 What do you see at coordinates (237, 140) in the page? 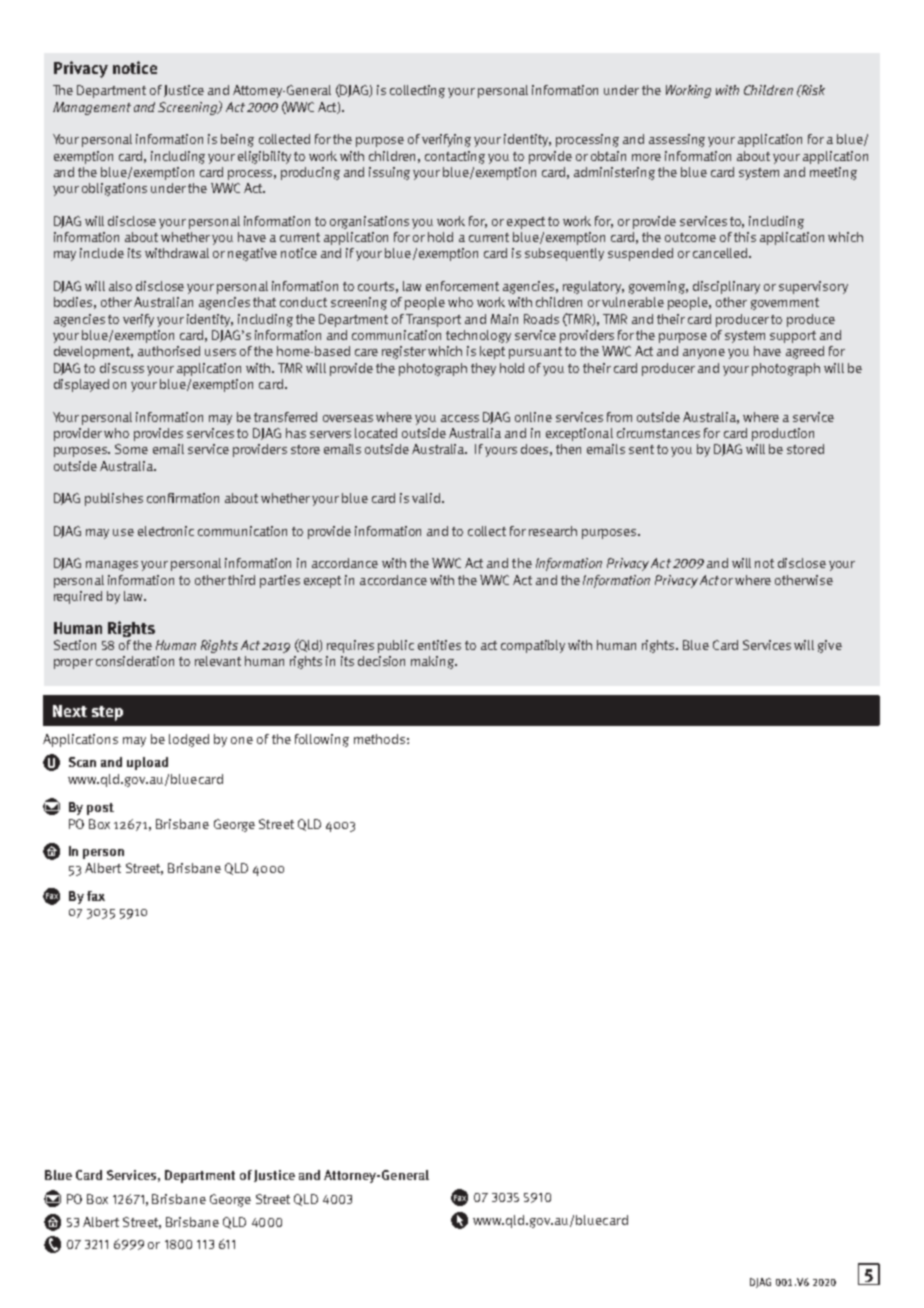
I see `being` at bounding box center [237, 140].
